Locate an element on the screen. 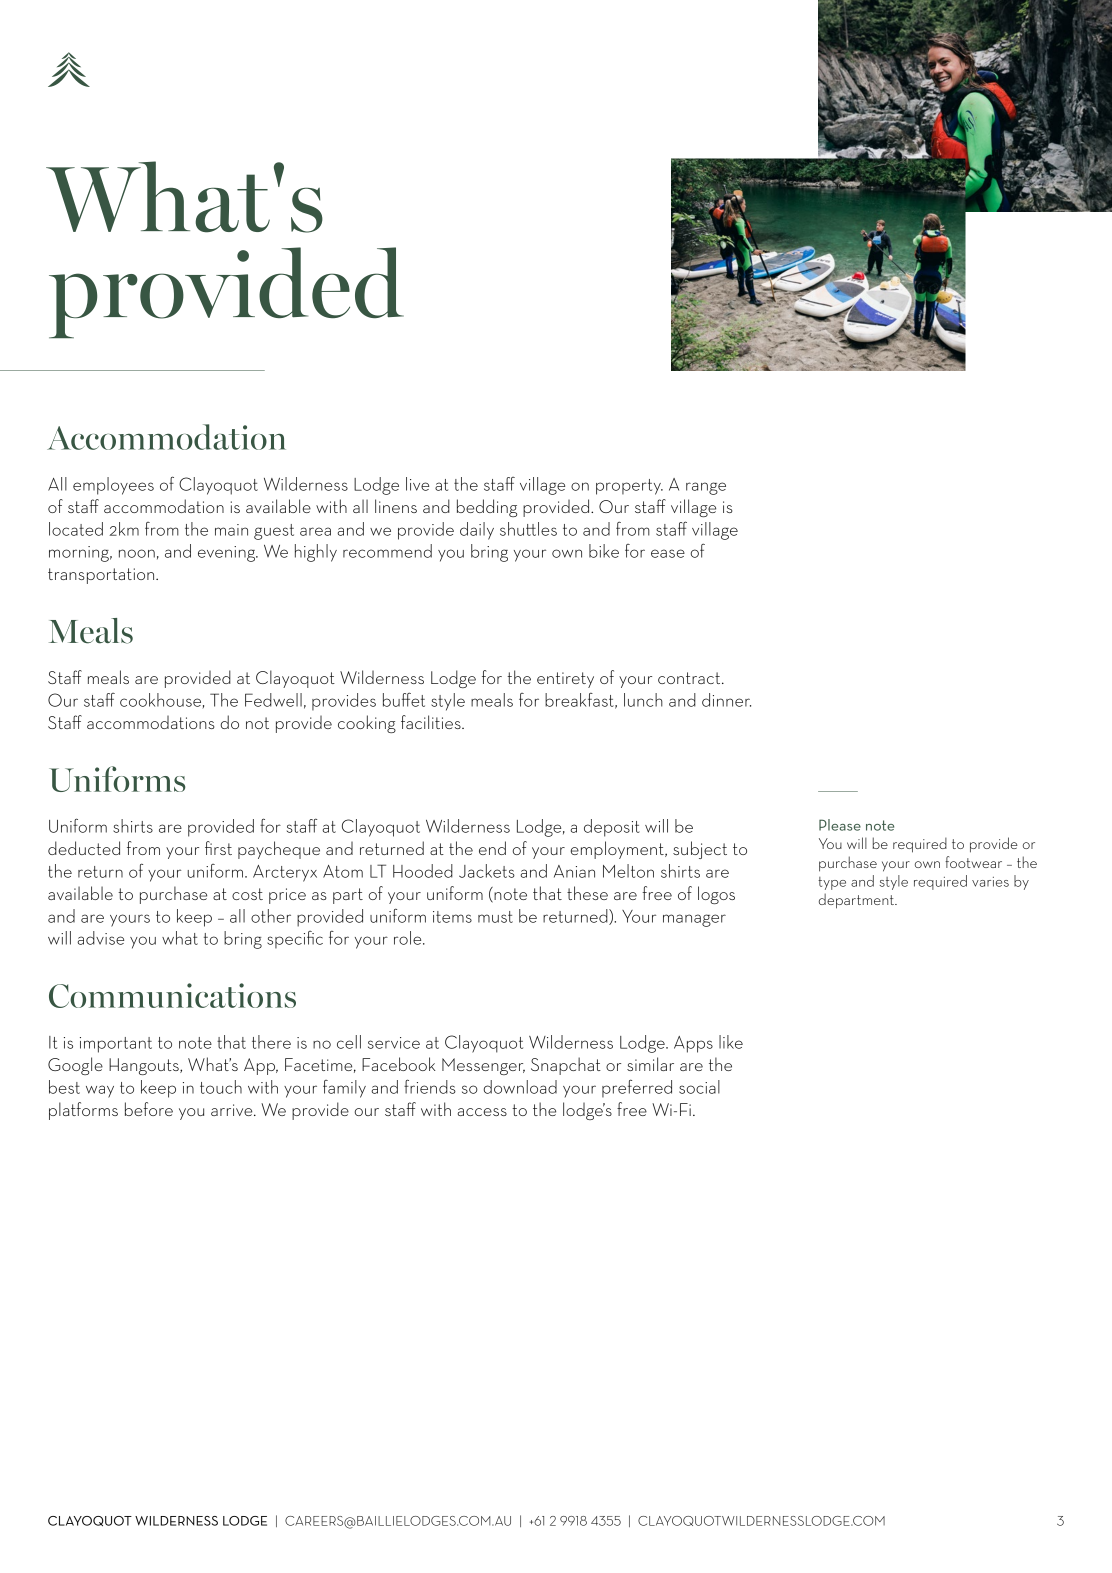  employees is located at coordinates (113, 486).
